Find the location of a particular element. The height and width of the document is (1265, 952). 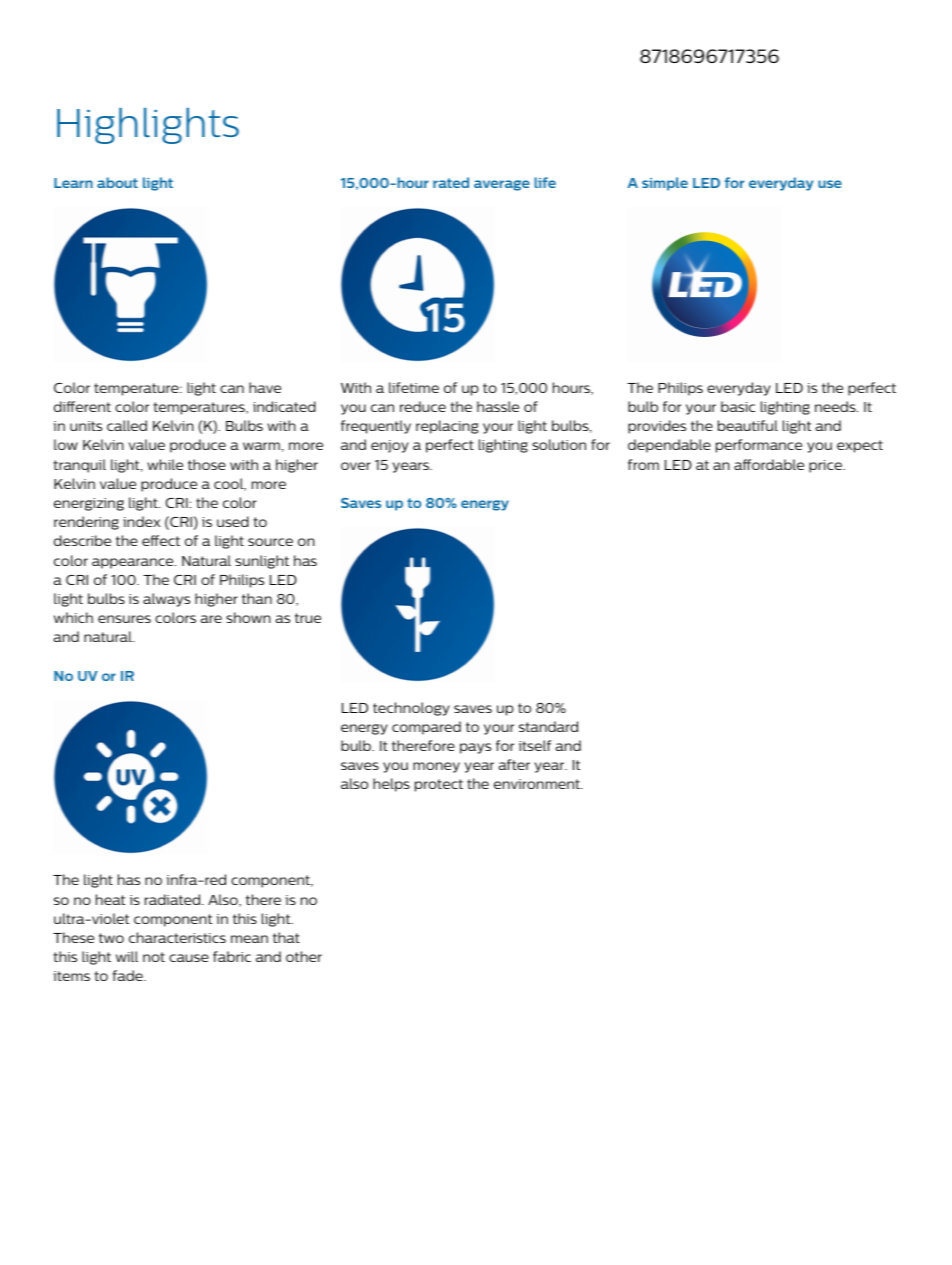

basic is located at coordinates (738, 406).
